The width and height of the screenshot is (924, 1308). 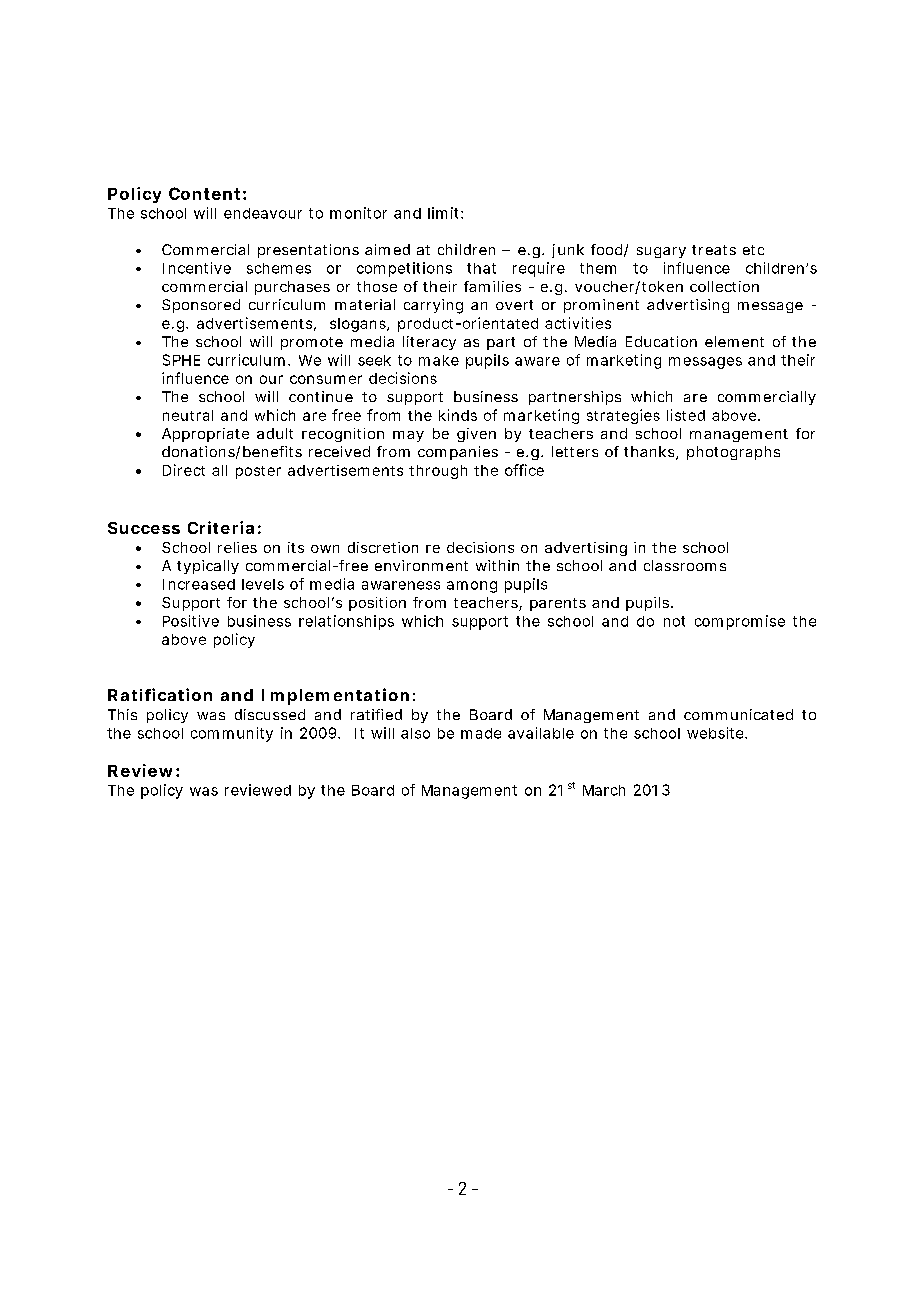 What do you see at coordinates (199, 584) in the screenshot?
I see `Increased` at bounding box center [199, 584].
